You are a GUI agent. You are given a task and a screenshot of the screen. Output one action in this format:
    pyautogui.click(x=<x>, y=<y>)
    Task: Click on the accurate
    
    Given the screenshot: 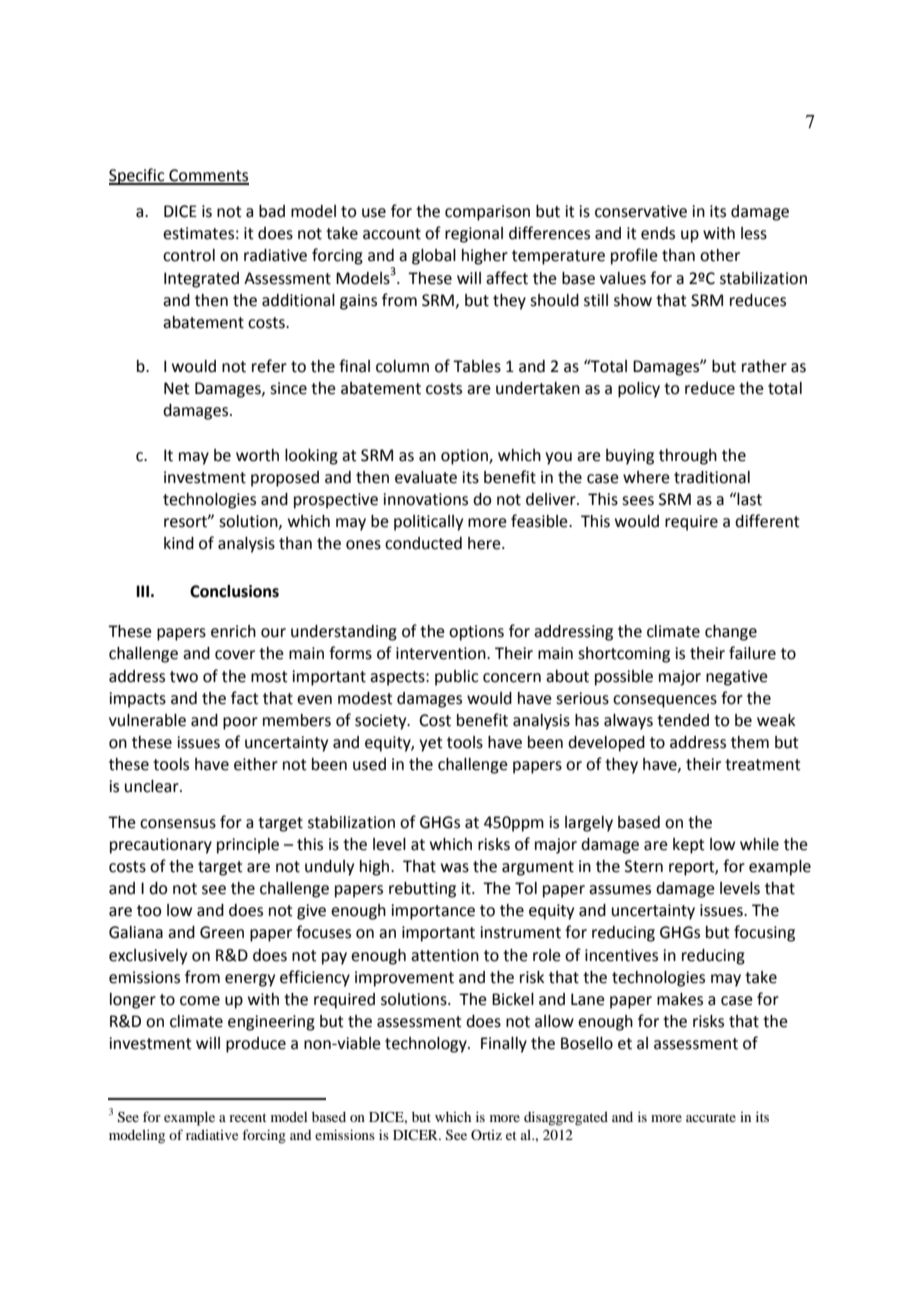 What is the action you would take?
    pyautogui.click(x=711, y=1118)
